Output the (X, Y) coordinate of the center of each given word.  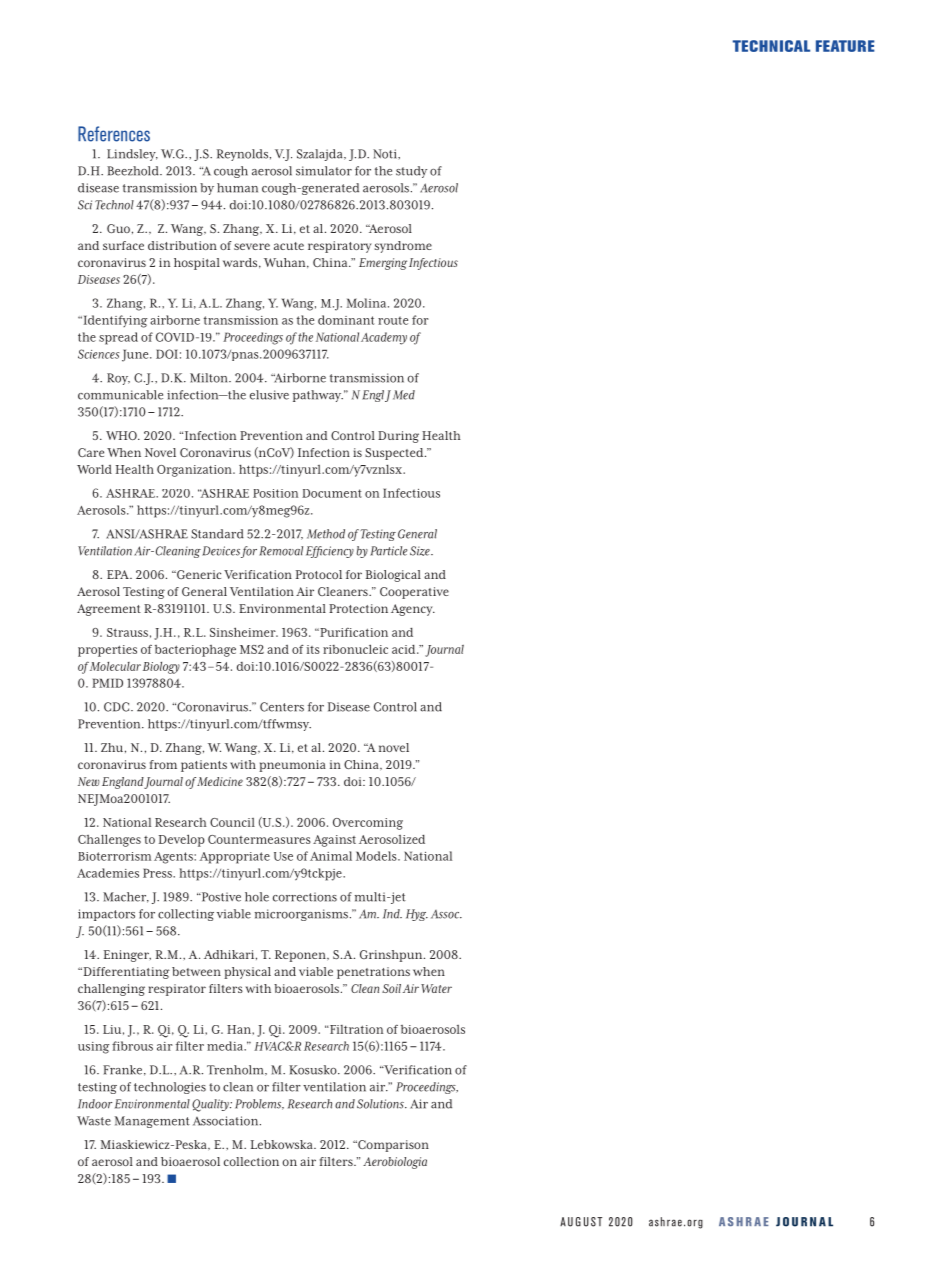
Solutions (381, 1104)
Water (436, 988)
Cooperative (414, 593)
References (114, 134)
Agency (413, 610)
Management (152, 1122)
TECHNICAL (771, 46)
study (411, 172)
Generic (198, 574)
